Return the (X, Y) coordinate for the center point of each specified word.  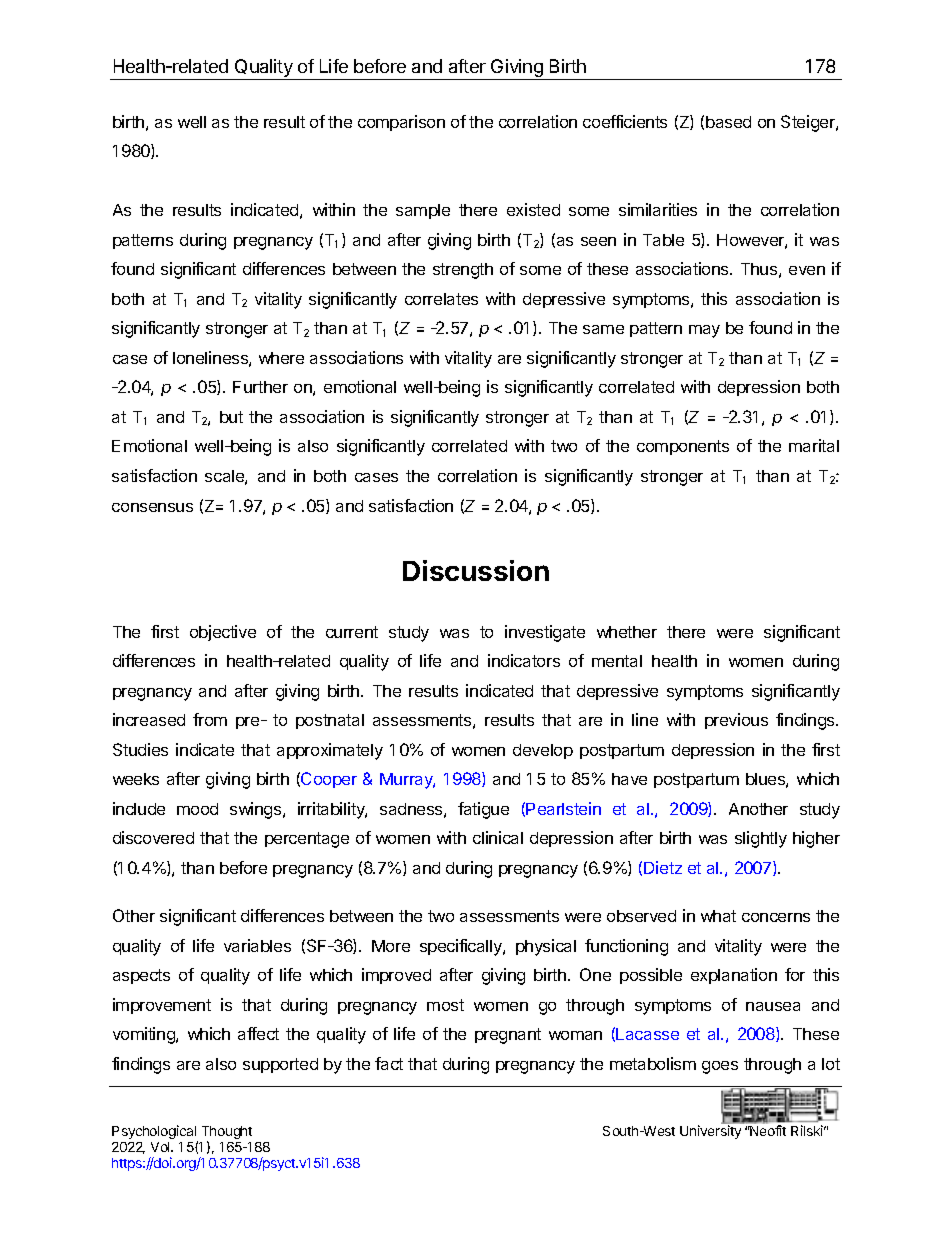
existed (533, 209)
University (710, 1132)
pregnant (508, 1036)
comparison (401, 123)
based (728, 122)
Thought (227, 1134)
